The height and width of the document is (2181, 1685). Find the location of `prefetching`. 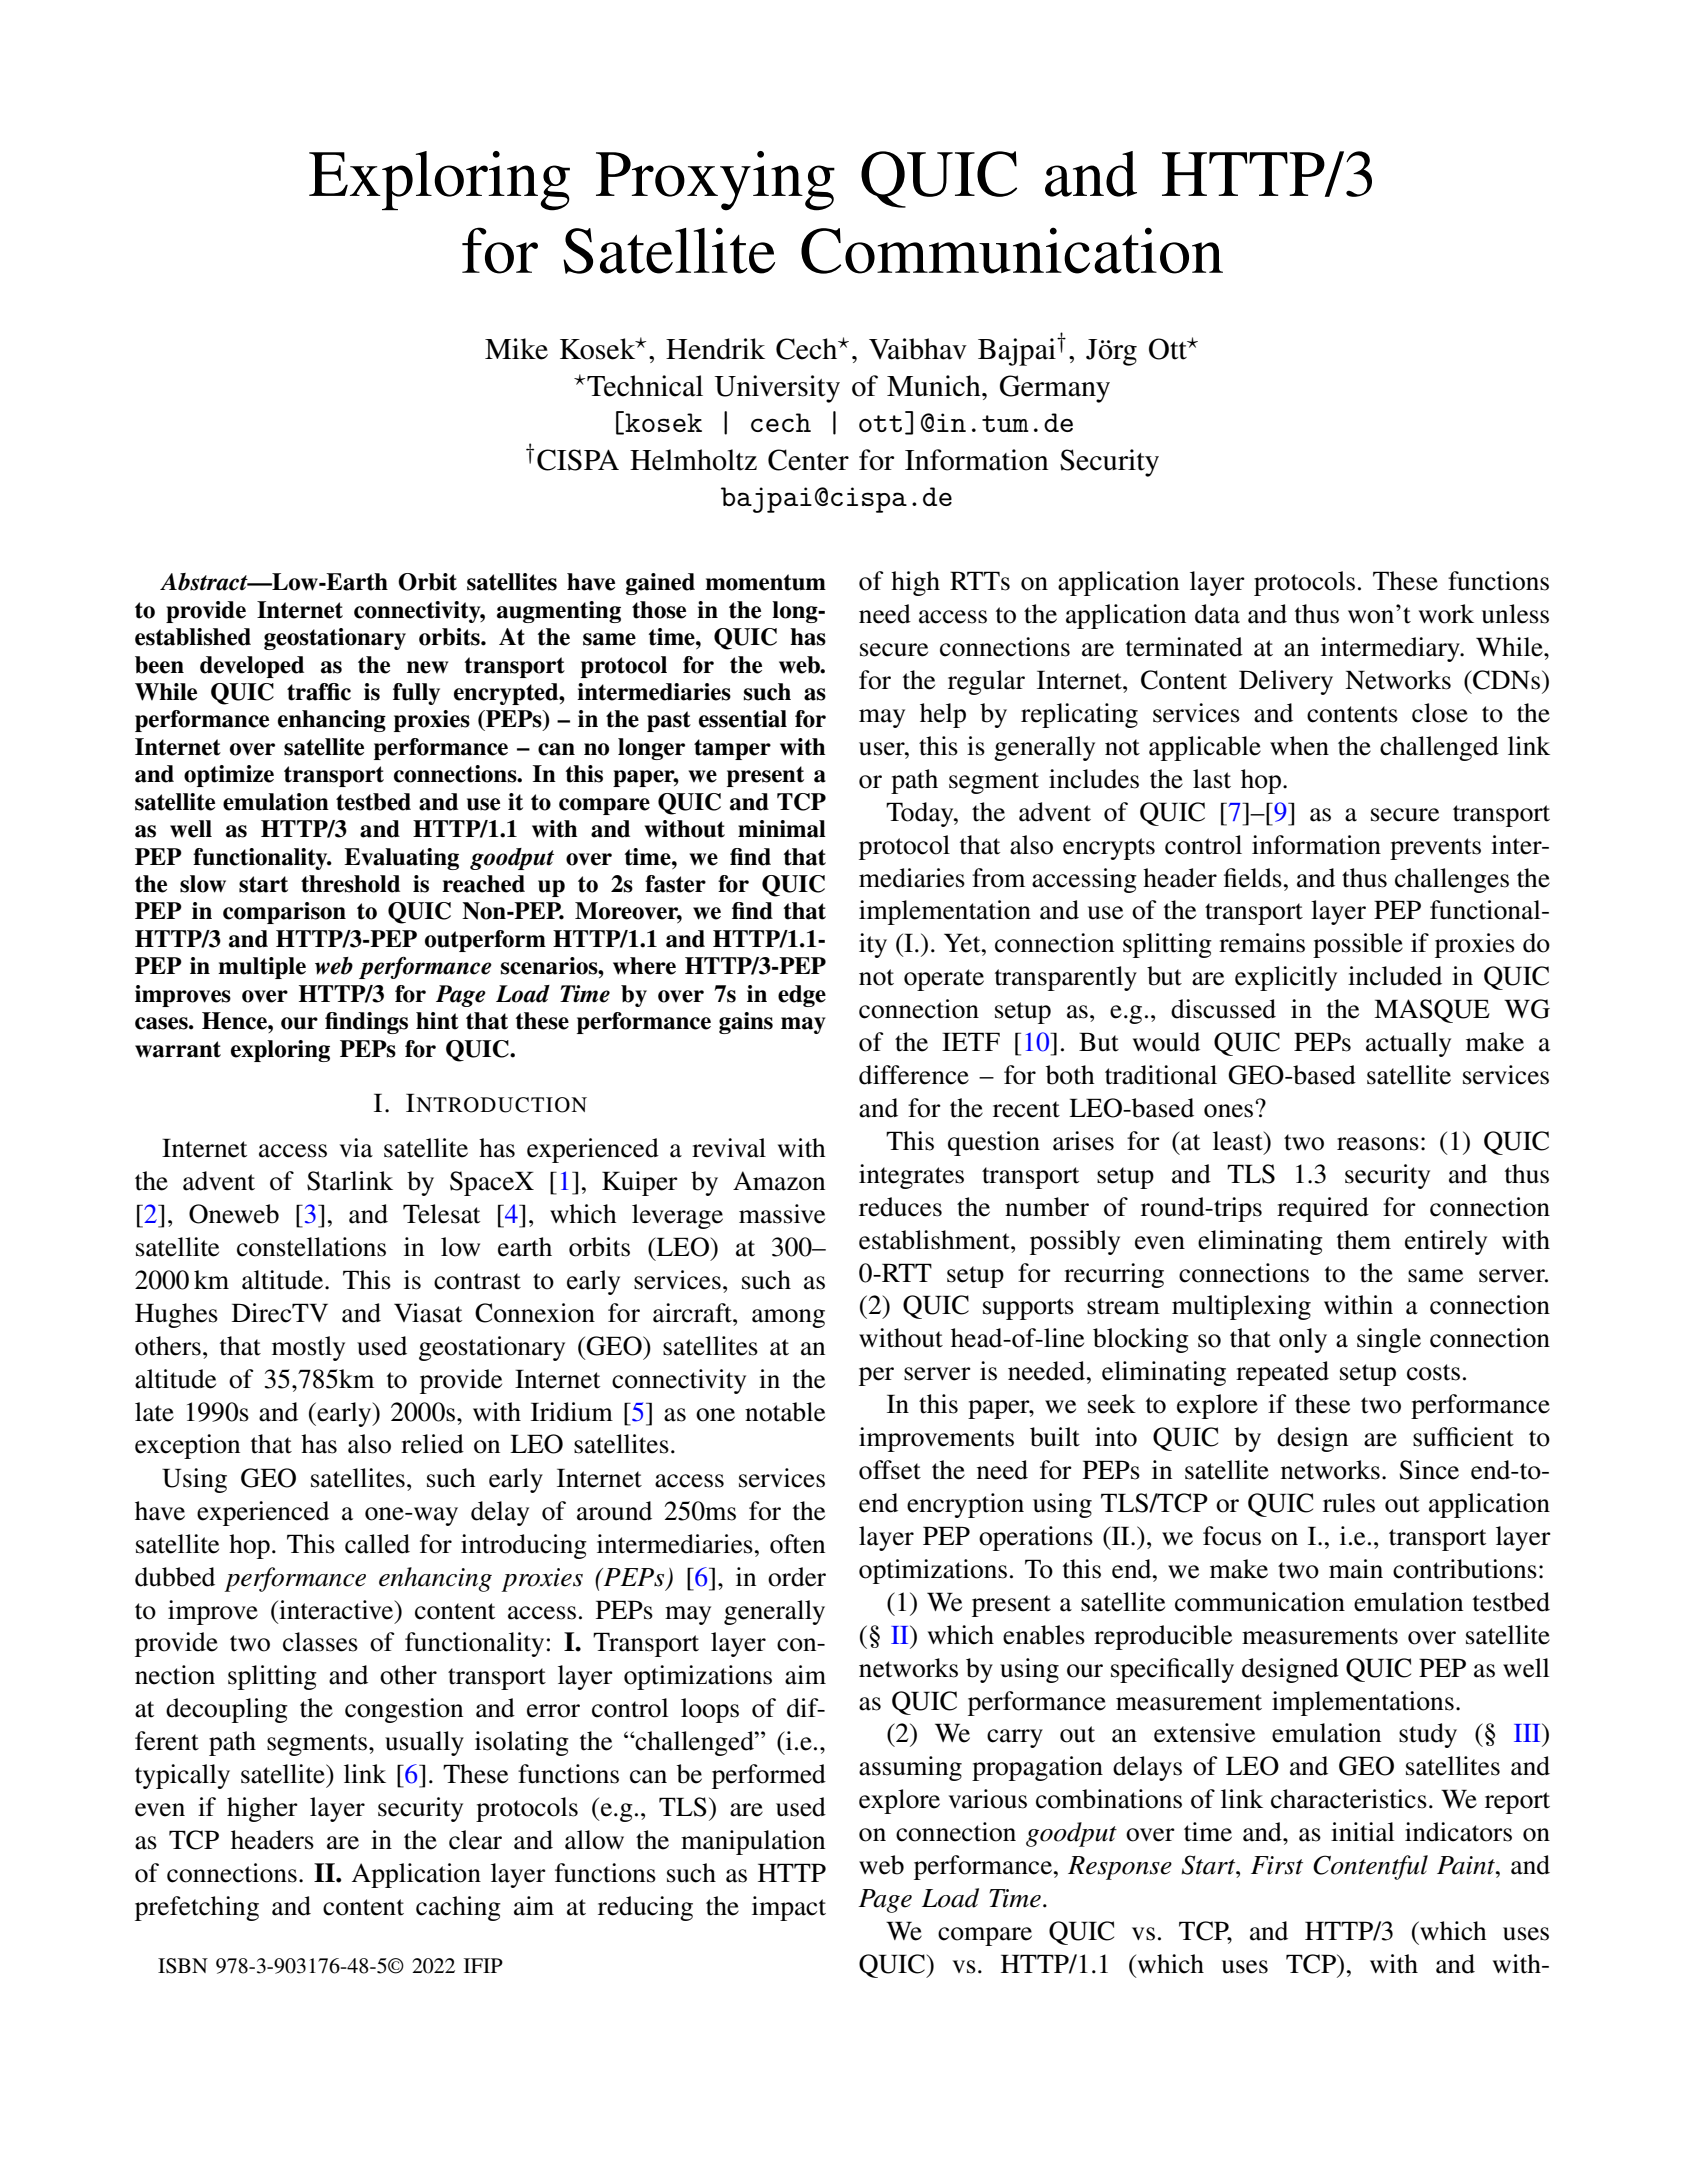

prefetching is located at coordinates (197, 1908).
